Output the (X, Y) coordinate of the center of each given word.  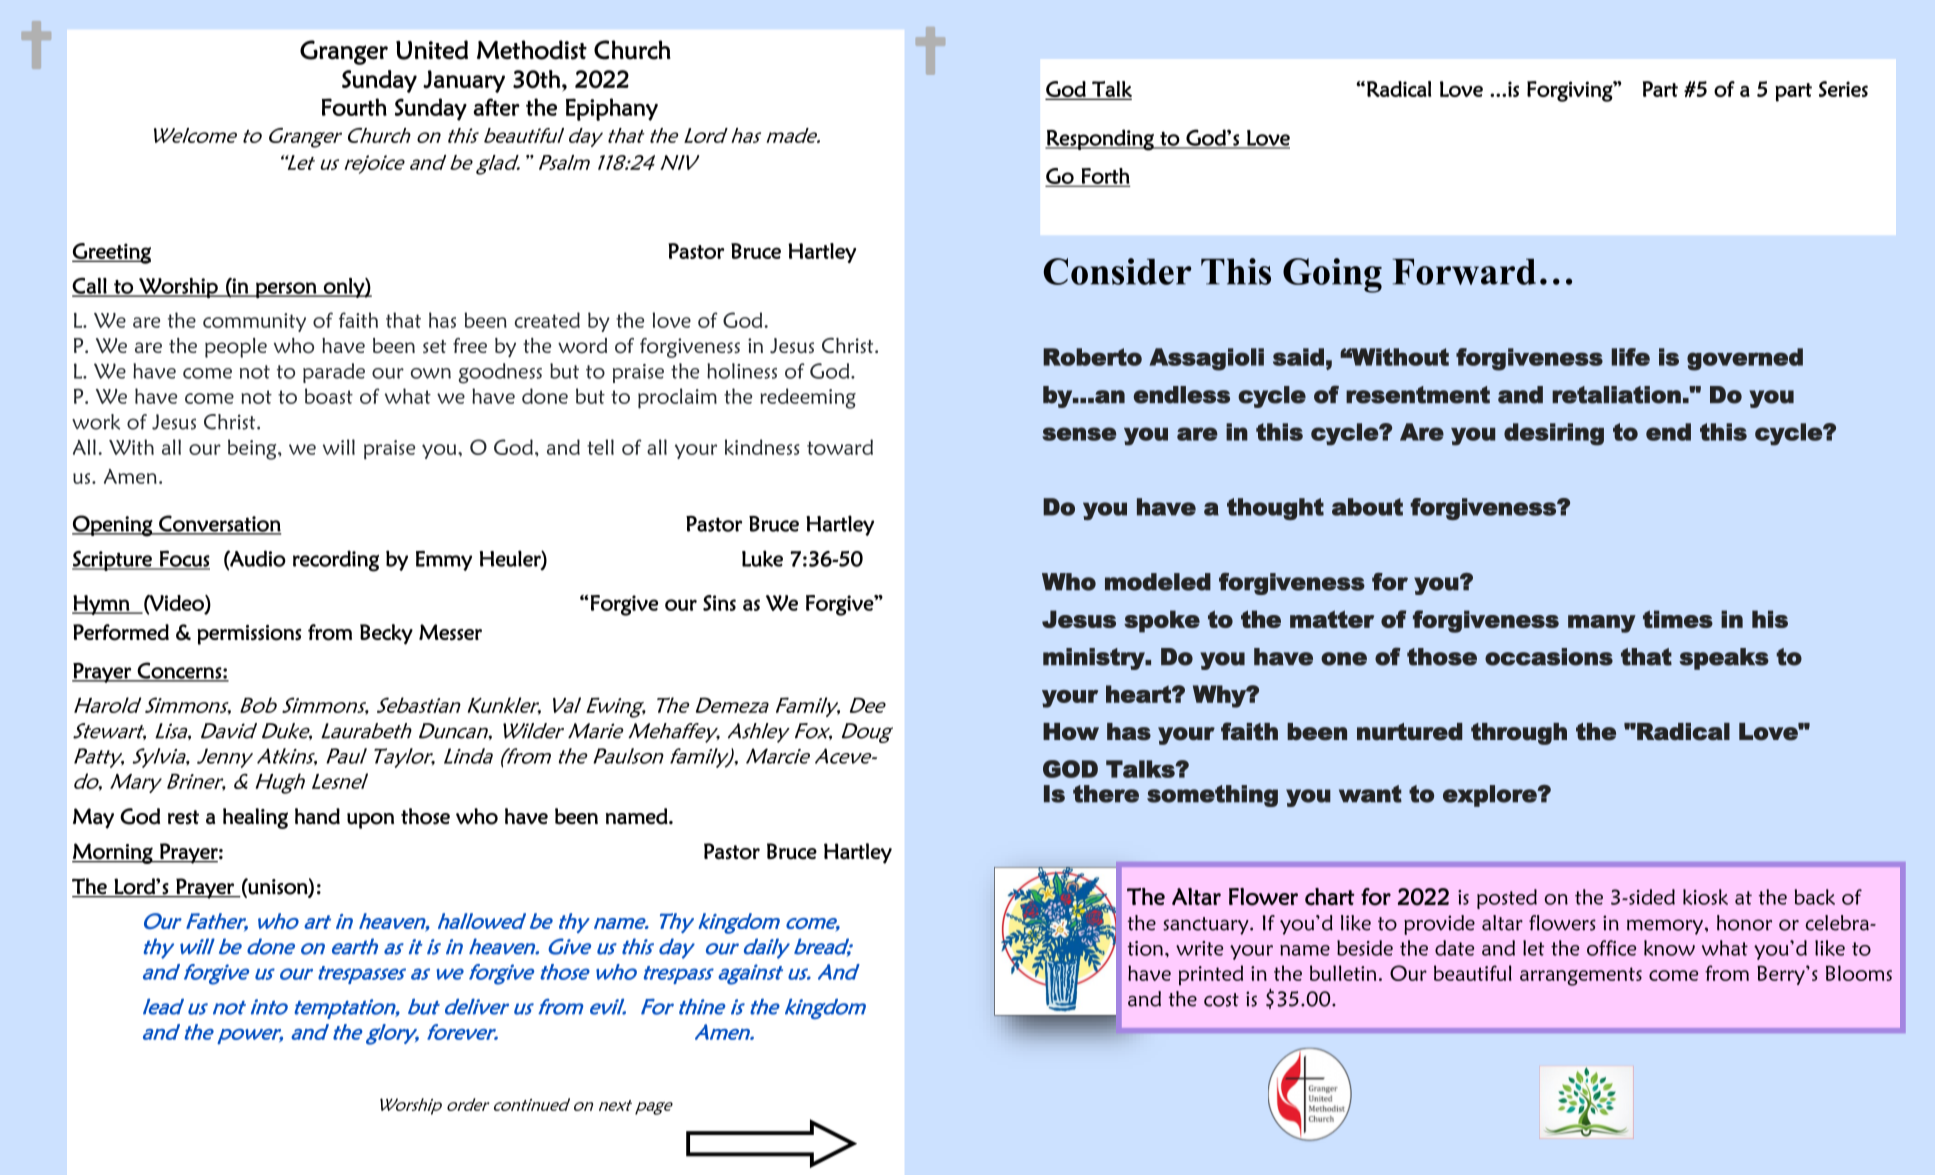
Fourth (354, 107)
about (1367, 507)
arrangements (1581, 976)
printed (1211, 975)
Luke (762, 558)
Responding (1100, 140)
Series (1843, 89)
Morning (113, 853)
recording (336, 561)
